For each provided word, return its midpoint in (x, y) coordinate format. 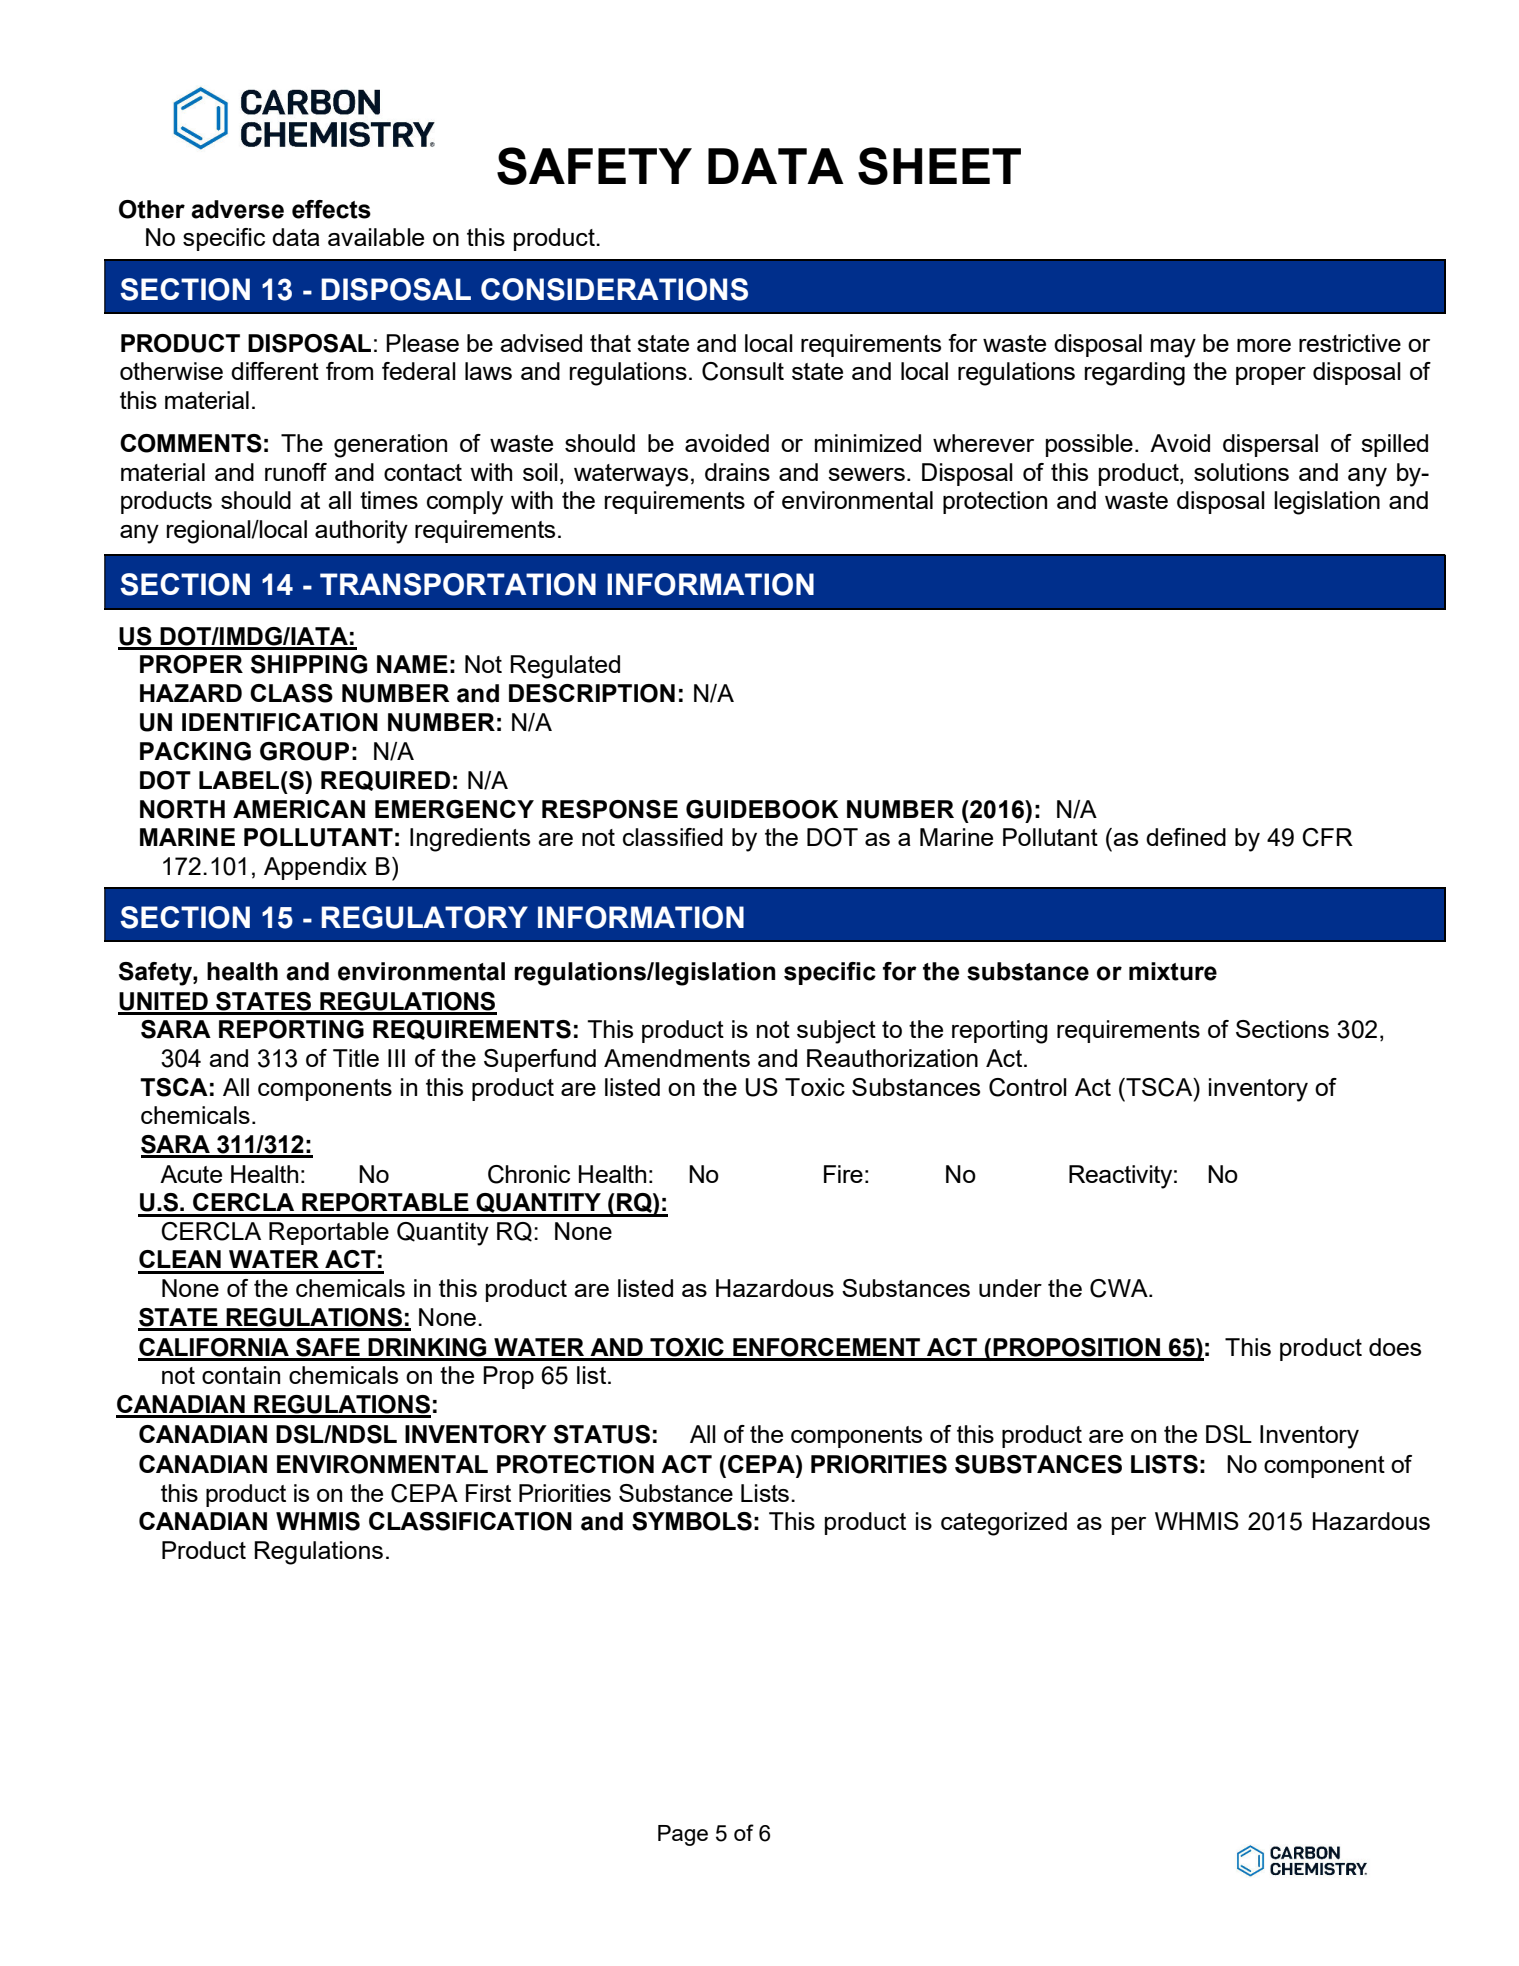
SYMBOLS (692, 1521)
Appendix (315, 868)
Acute (191, 1174)
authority (361, 532)
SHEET (939, 166)
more (1264, 345)
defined (1186, 837)
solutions (1241, 472)
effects (331, 209)
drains (737, 472)
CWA (1120, 1288)
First (488, 1493)
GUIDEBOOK (762, 809)
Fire (843, 1174)
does (1395, 1347)
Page (683, 1835)
